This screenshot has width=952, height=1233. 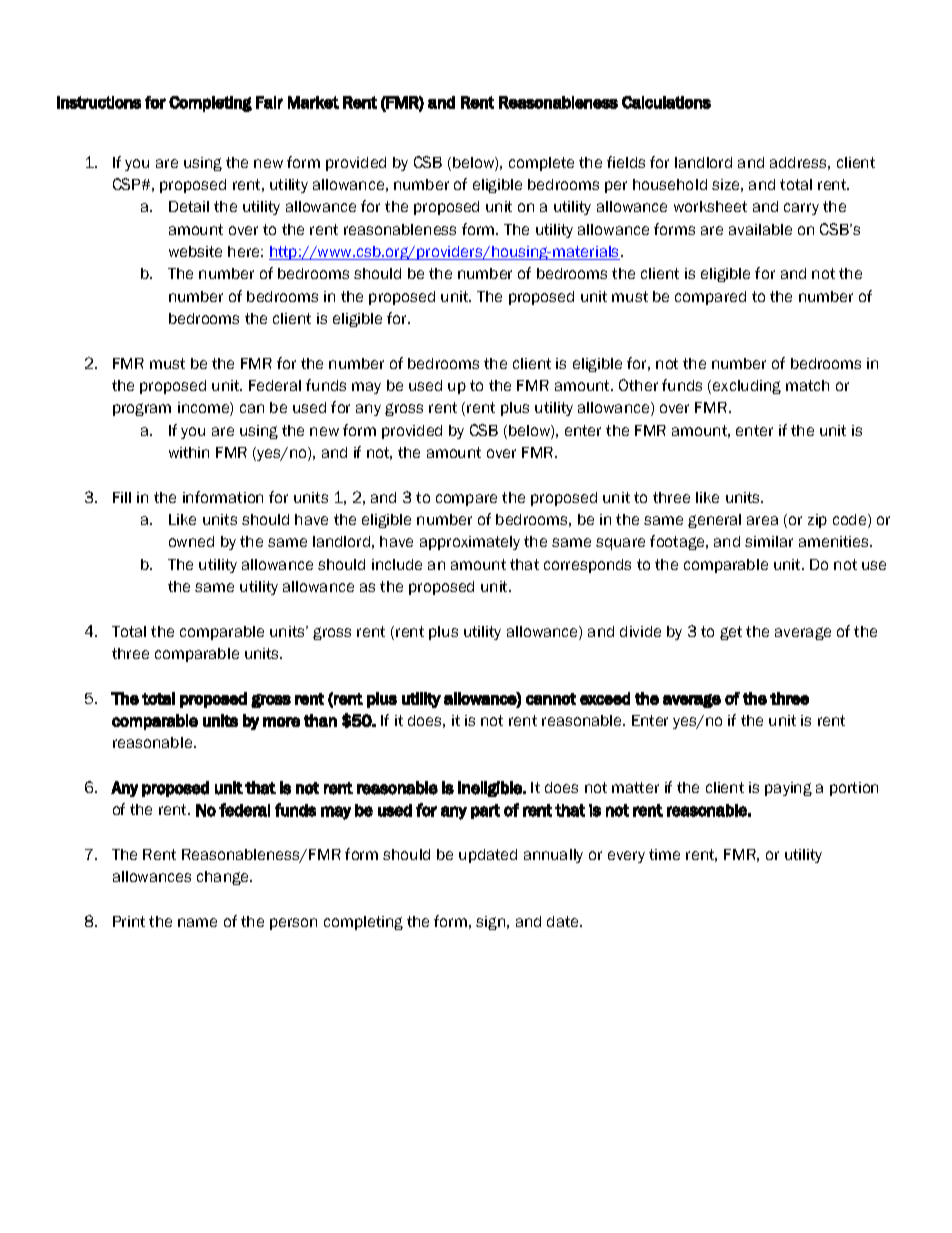 I want to click on get, so click(x=731, y=633).
